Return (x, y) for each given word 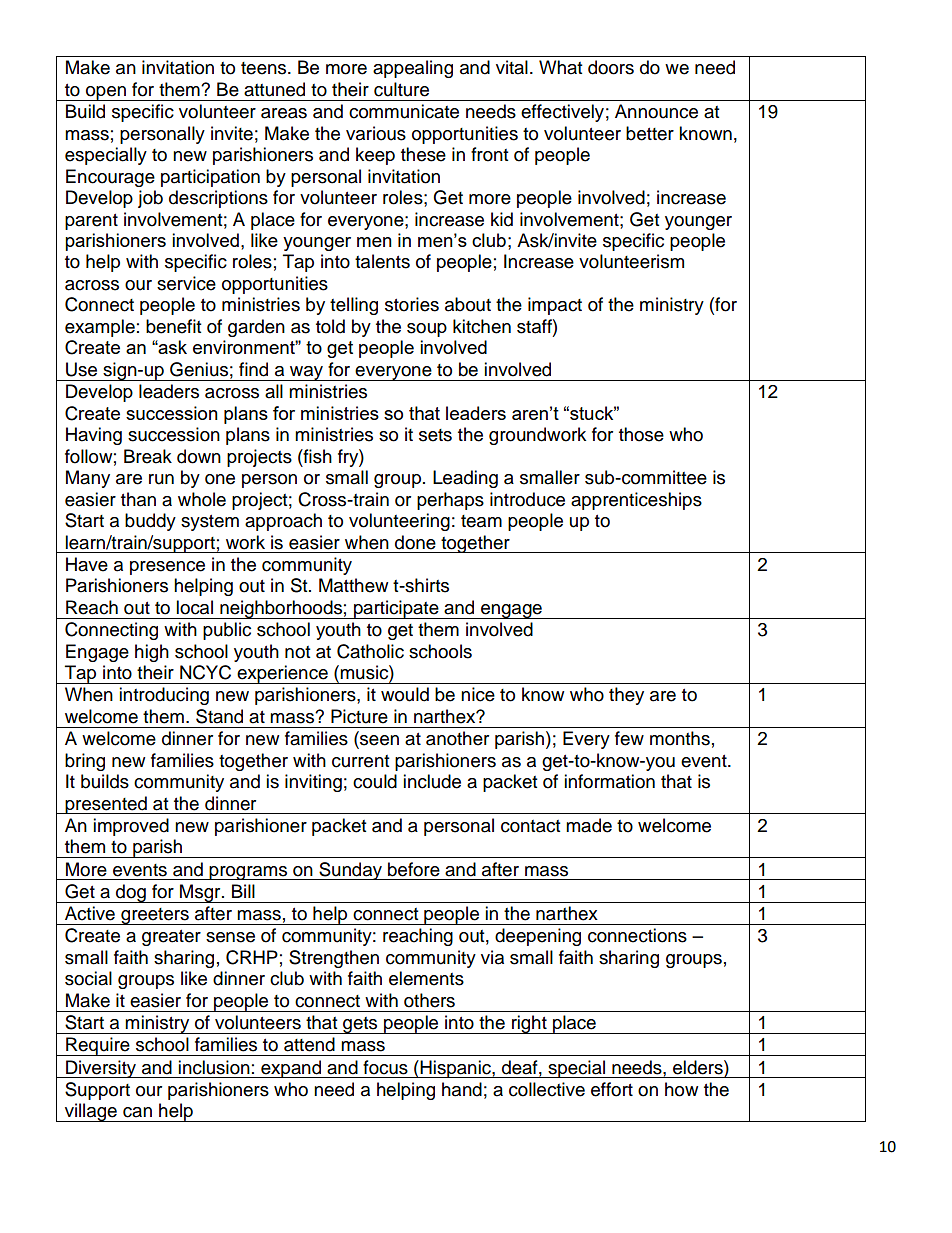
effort (612, 1089)
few (629, 738)
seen (378, 741)
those (641, 434)
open (106, 93)
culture (401, 89)
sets (435, 435)
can (137, 1112)
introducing (164, 696)
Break (148, 456)
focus (385, 1067)
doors (611, 67)
